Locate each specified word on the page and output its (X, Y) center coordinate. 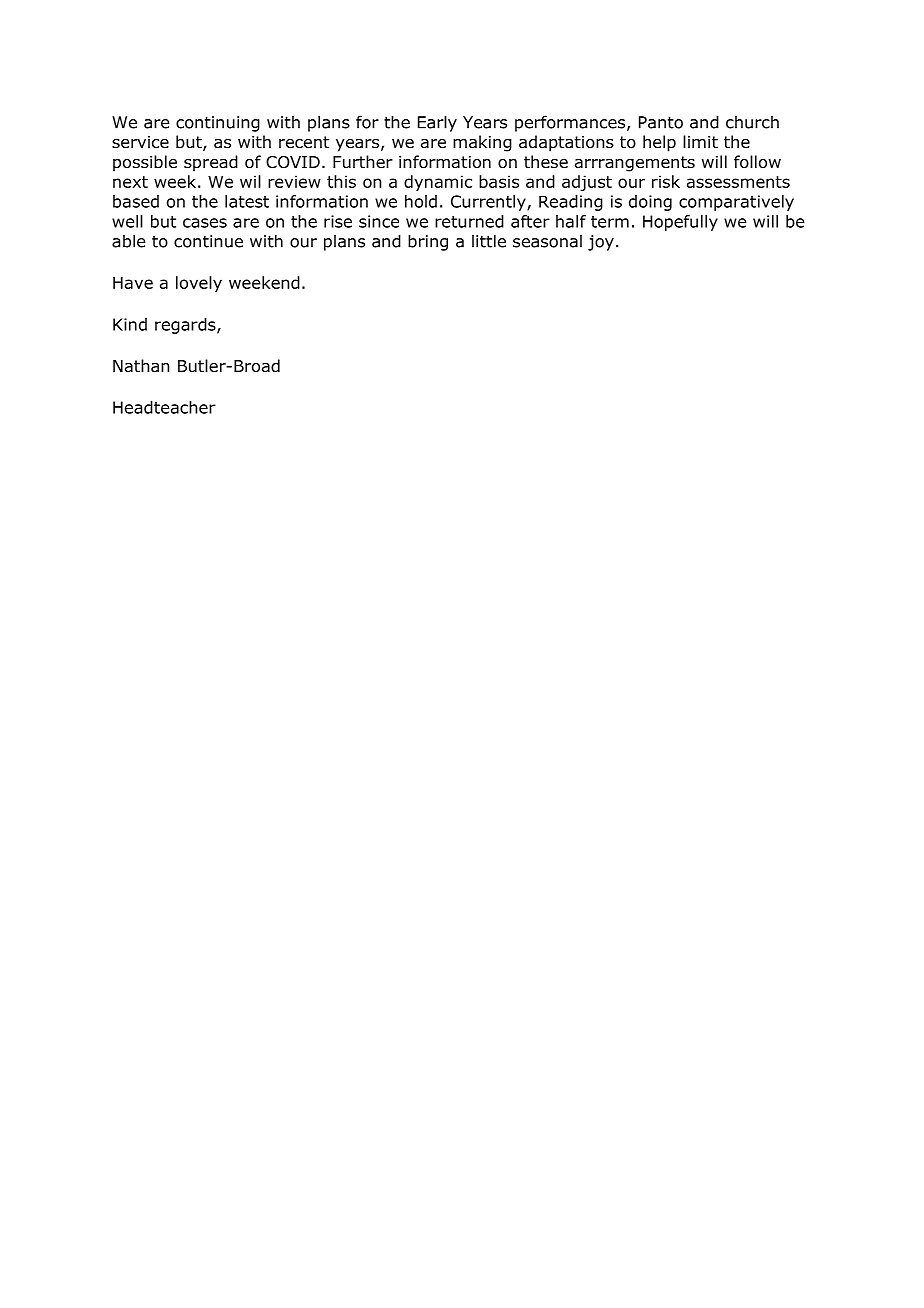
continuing (218, 124)
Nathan (141, 366)
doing (650, 203)
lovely (199, 284)
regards (186, 326)
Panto (661, 122)
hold (421, 201)
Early (437, 123)
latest (247, 201)
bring (428, 242)
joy (601, 243)
